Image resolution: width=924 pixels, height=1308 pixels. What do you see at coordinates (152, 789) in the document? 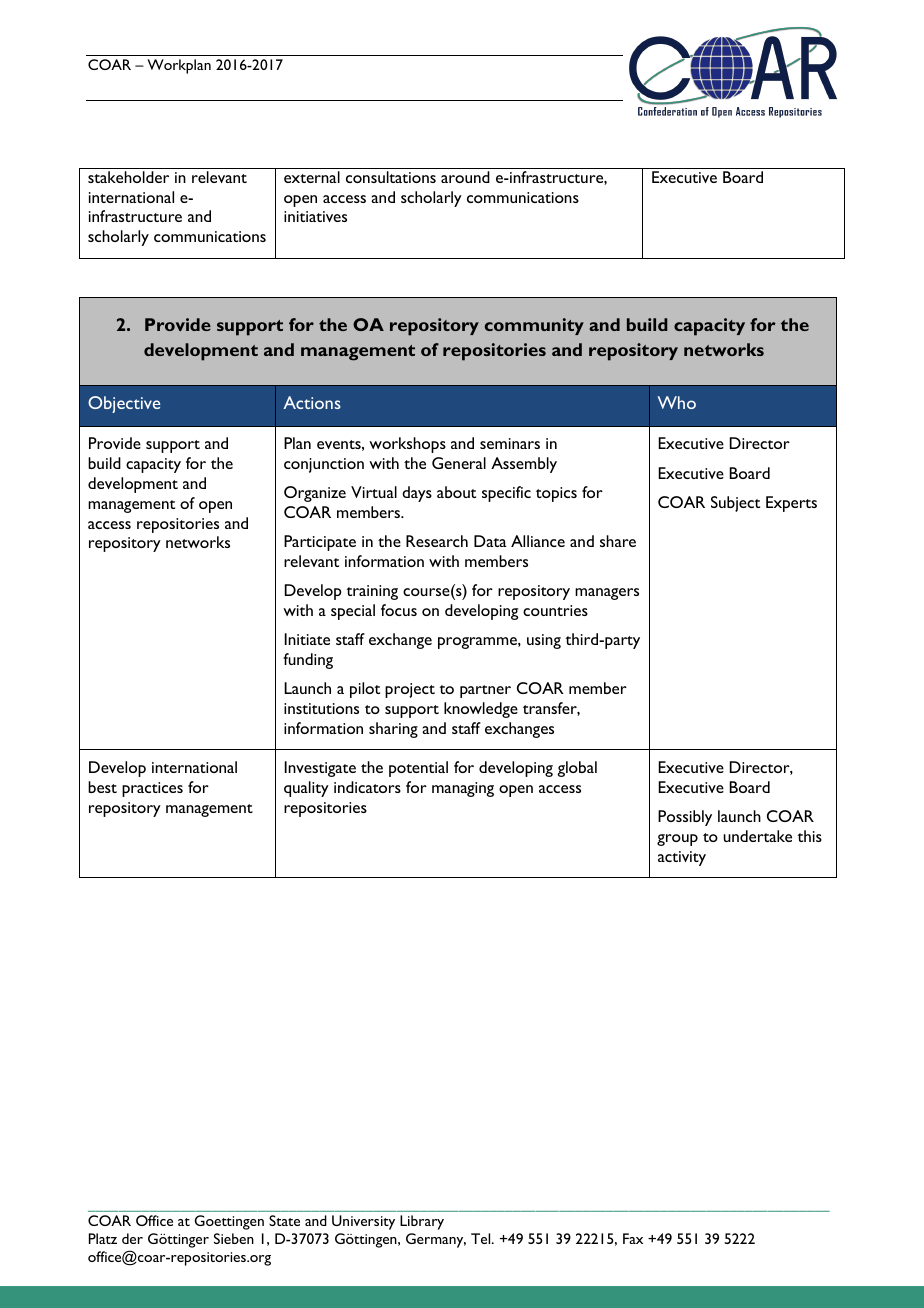
I see `practices` at bounding box center [152, 789].
